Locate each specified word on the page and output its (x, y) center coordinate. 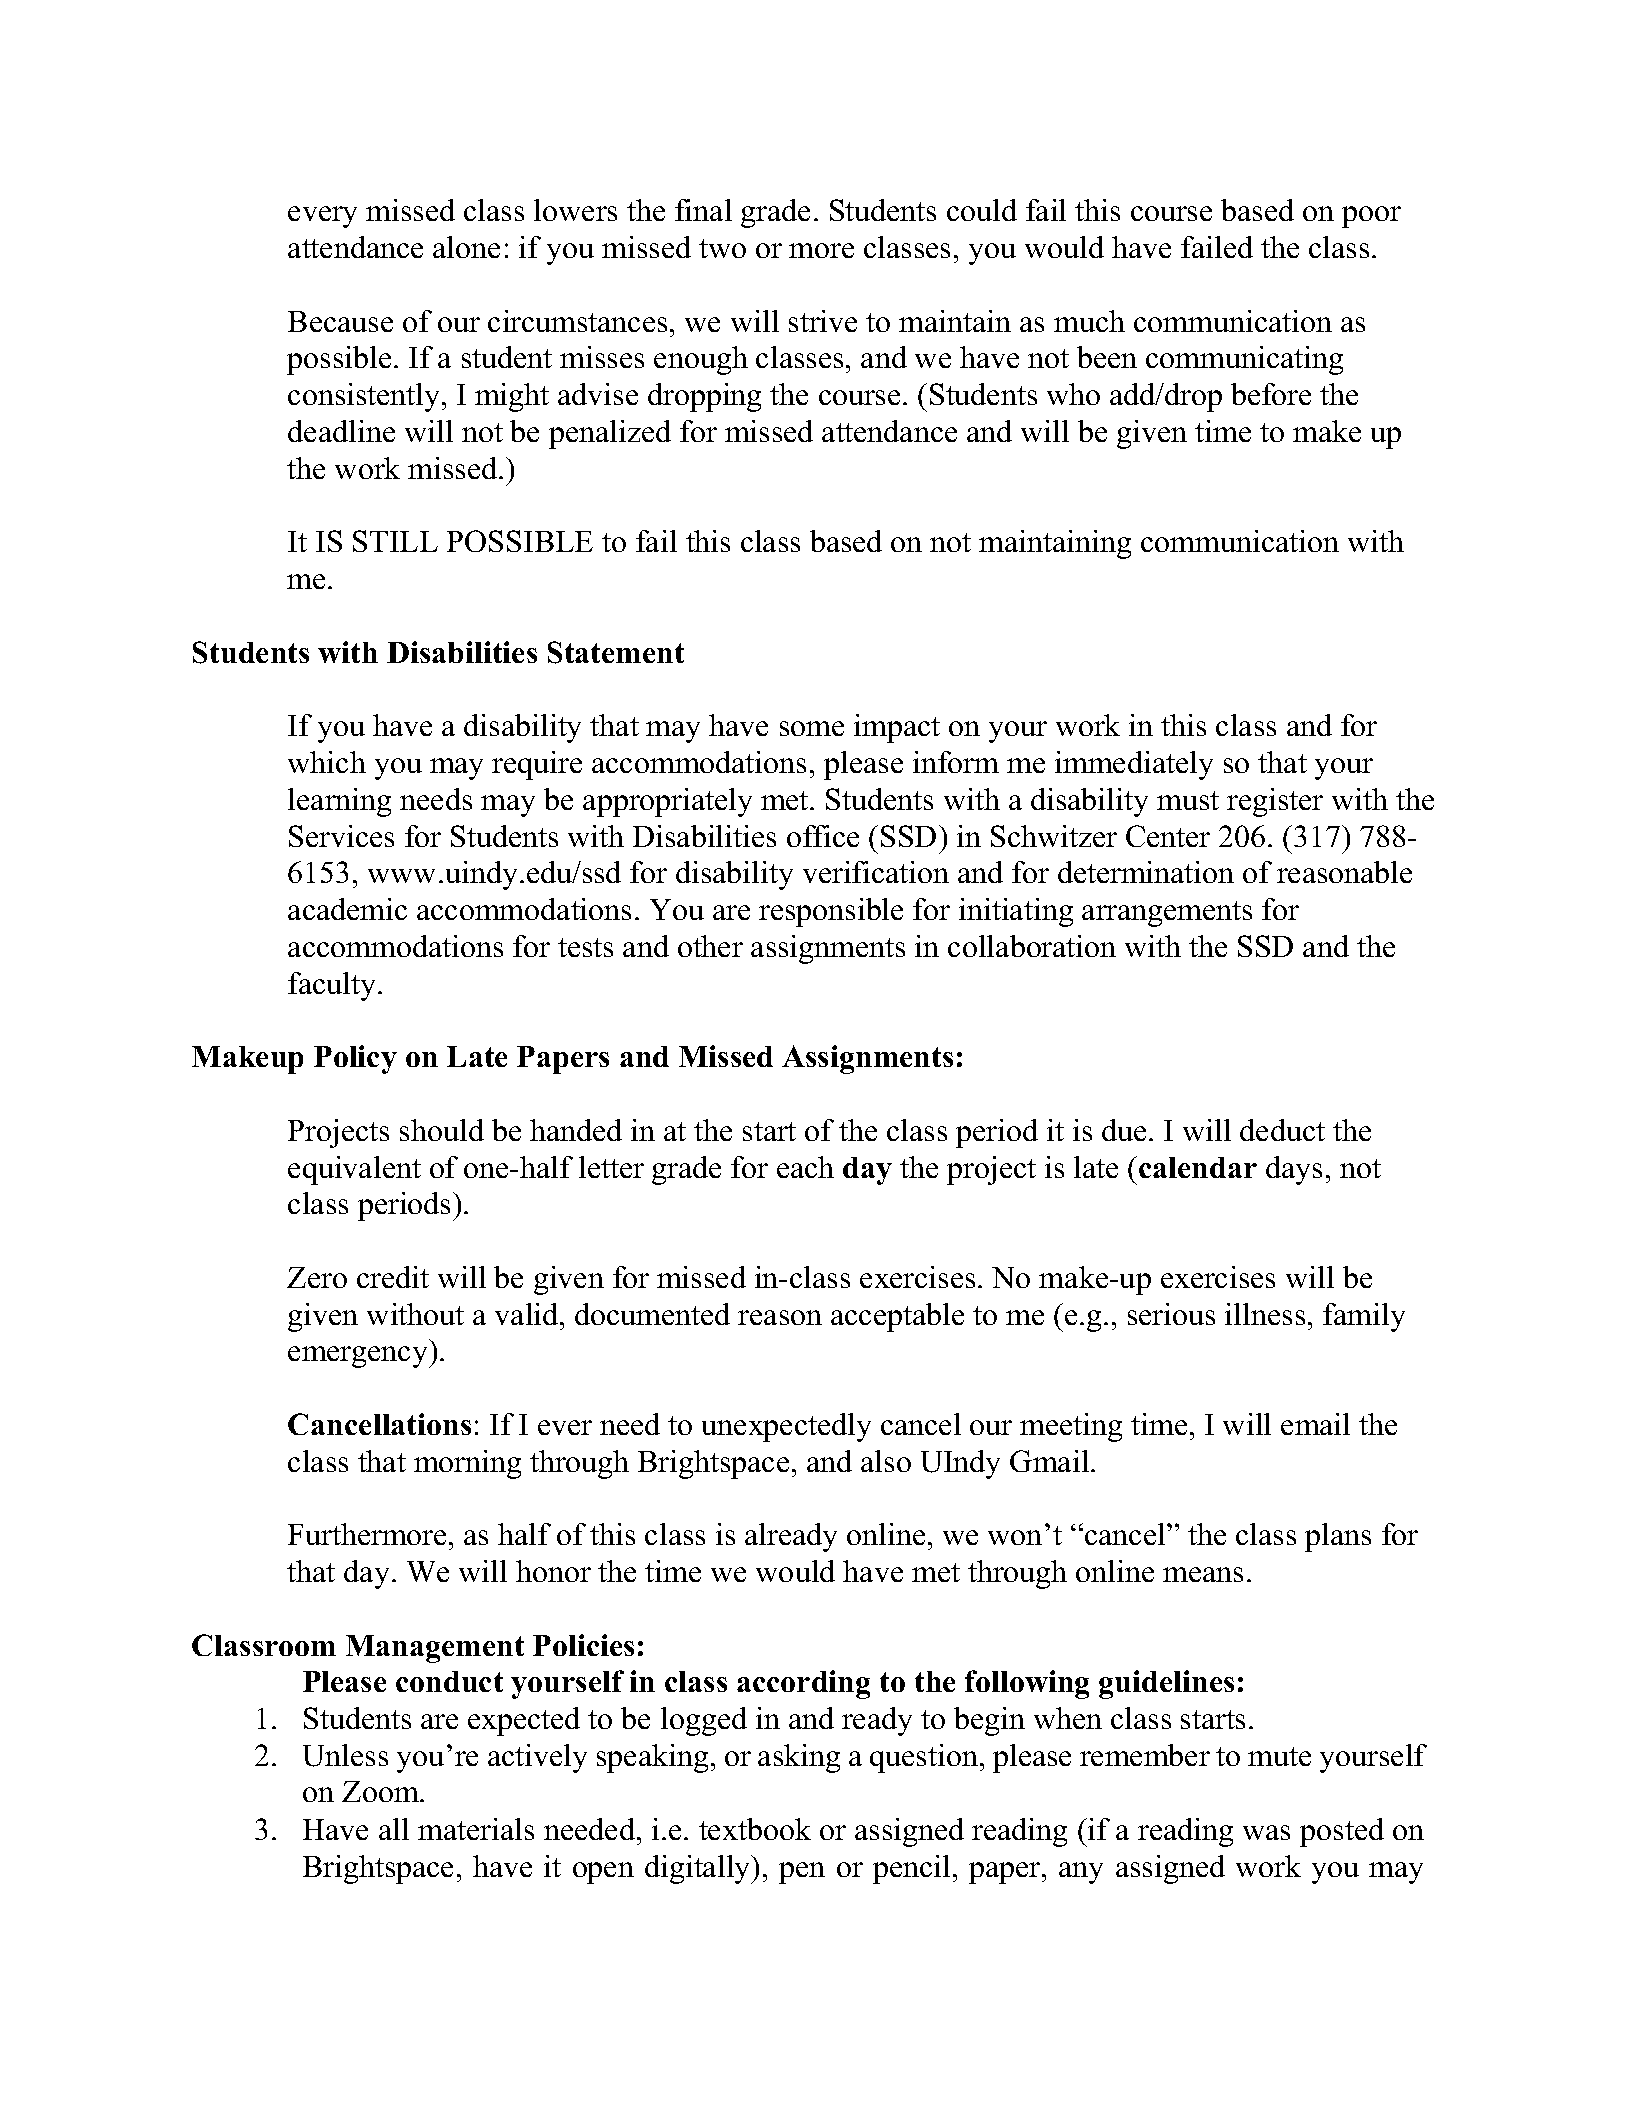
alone (466, 247)
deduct (1282, 1130)
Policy (355, 1059)
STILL (395, 541)
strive (823, 321)
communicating (1244, 360)
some (812, 728)
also (886, 1461)
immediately (1134, 765)
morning (467, 1464)
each (805, 1167)
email (1315, 1424)
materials (476, 1829)
